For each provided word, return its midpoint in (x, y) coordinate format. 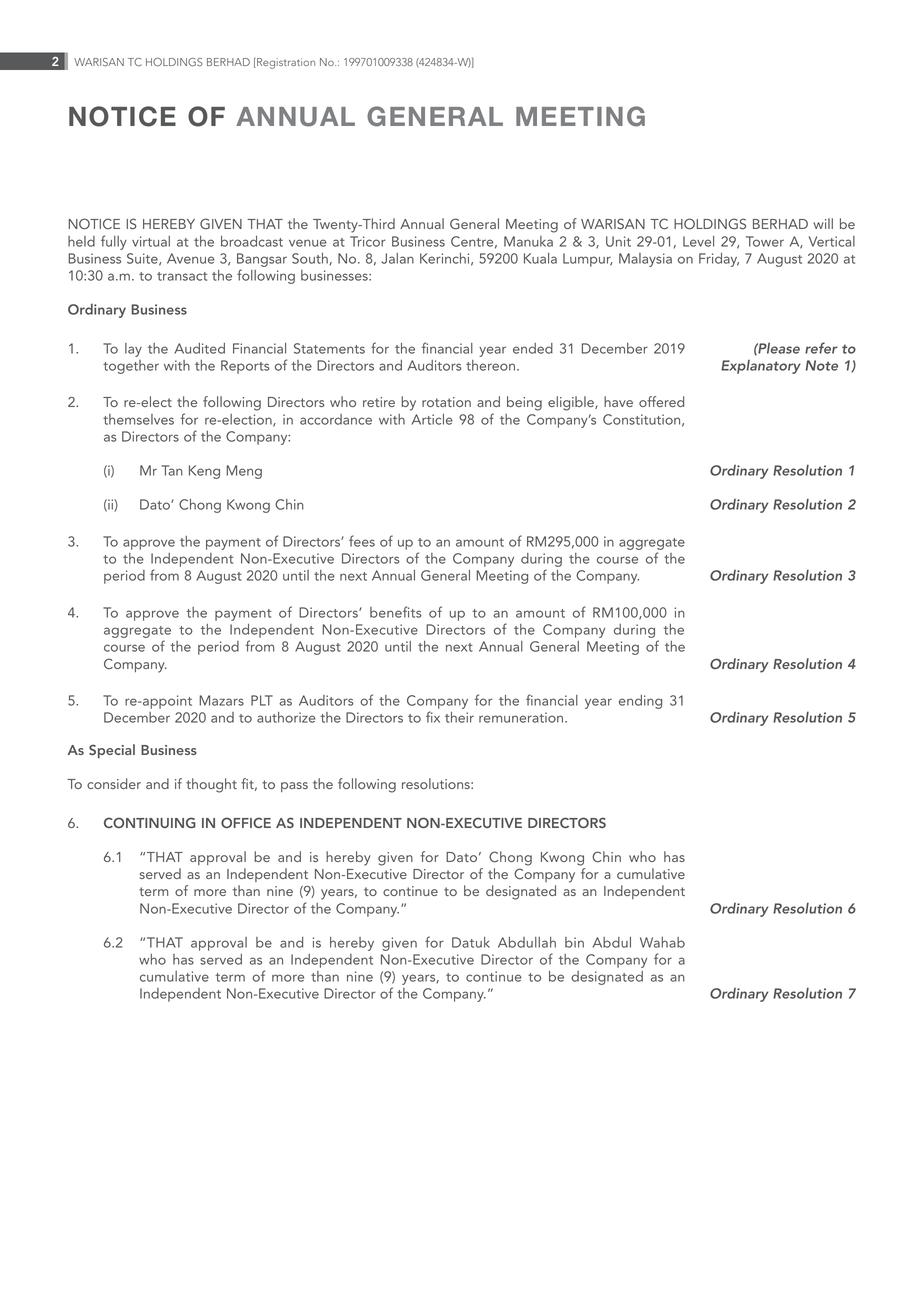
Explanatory (761, 367)
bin (574, 942)
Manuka (528, 241)
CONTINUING (150, 822)
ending (640, 702)
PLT (262, 700)
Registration (285, 63)
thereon (490, 365)
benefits (396, 612)
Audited (199, 348)
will (823, 223)
